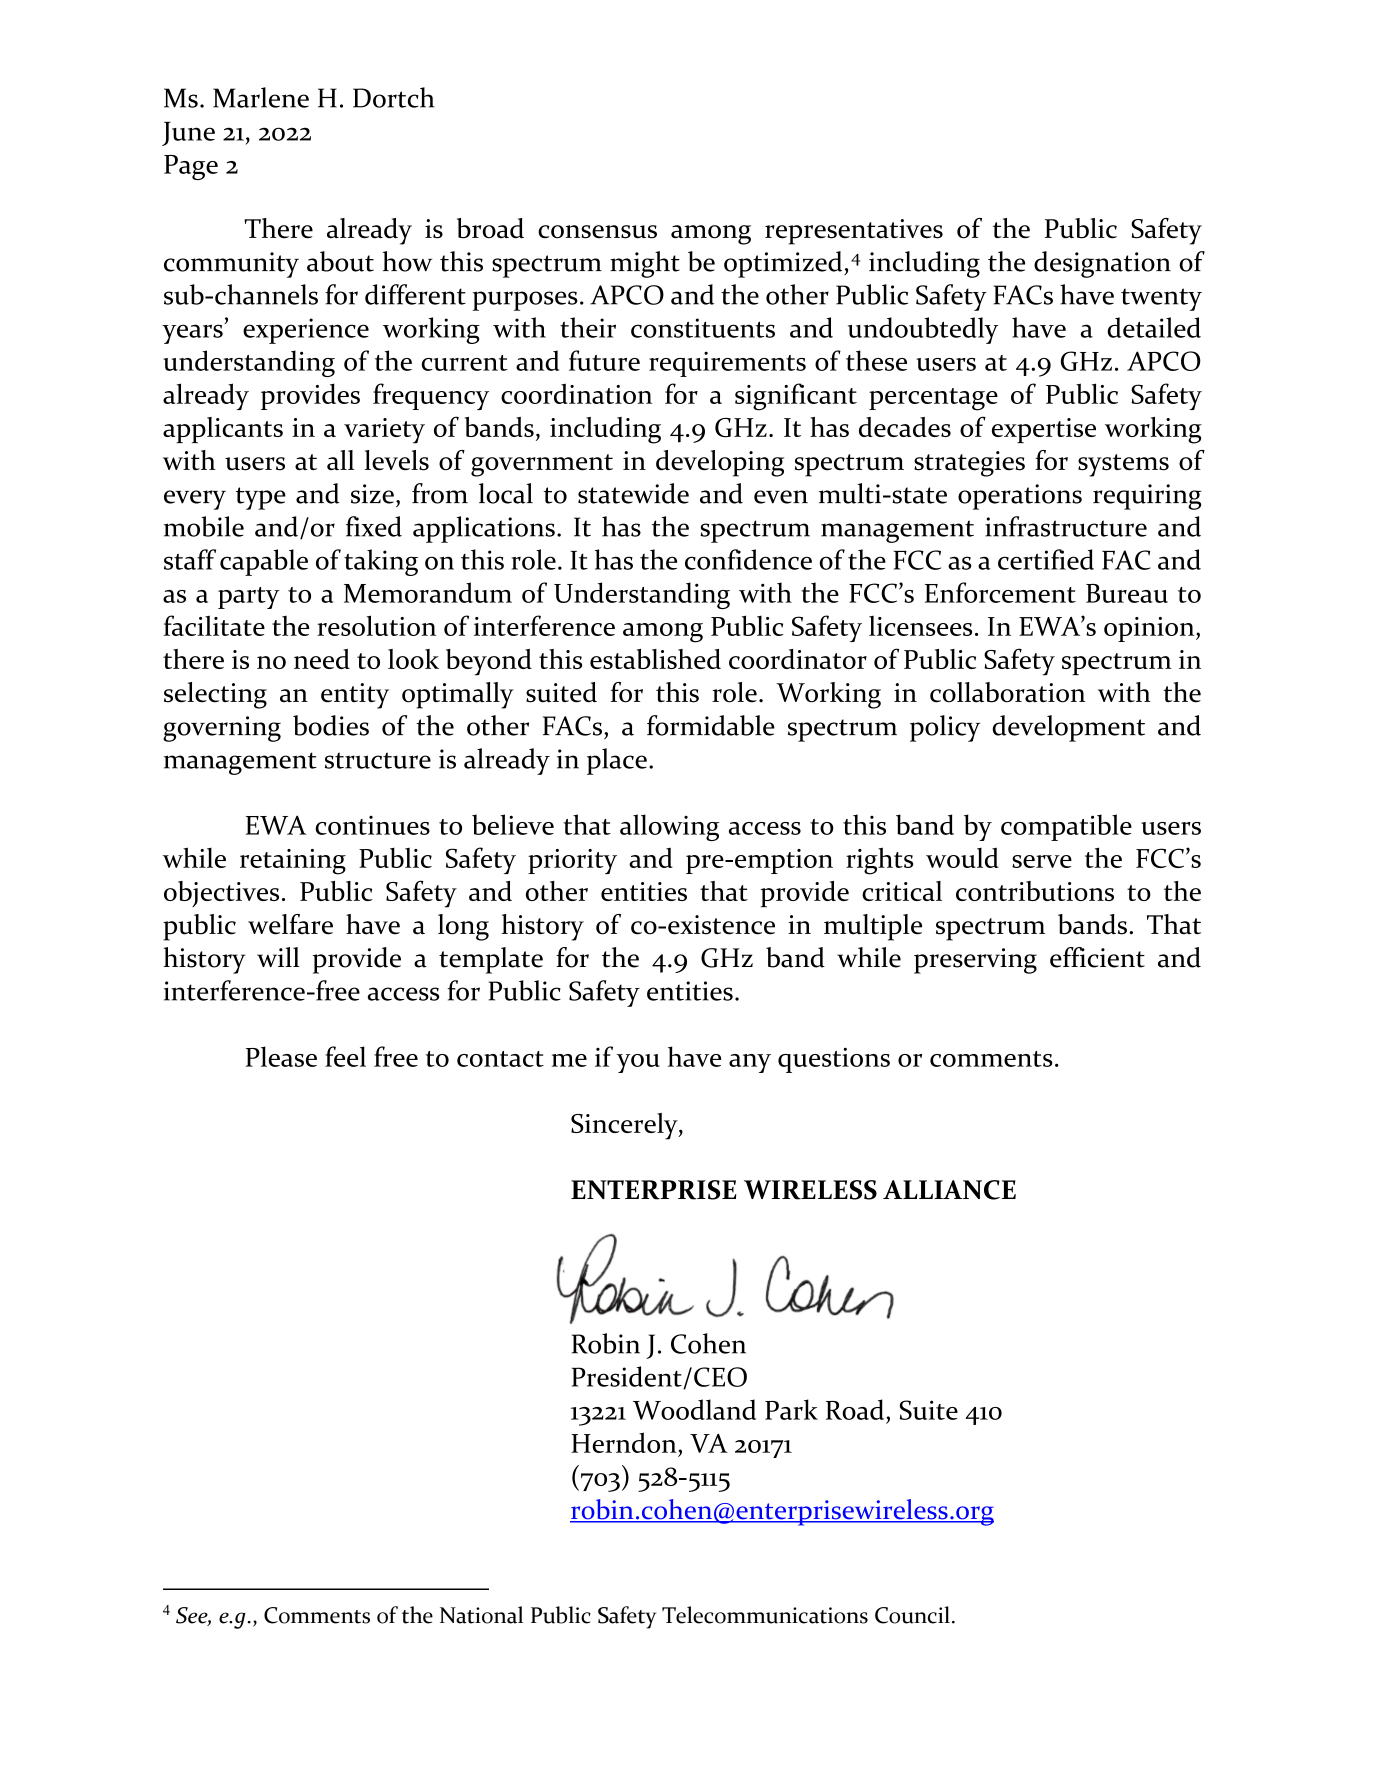  Describe the element at coordinates (293, 862) in the document. I see `retaining` at that location.
